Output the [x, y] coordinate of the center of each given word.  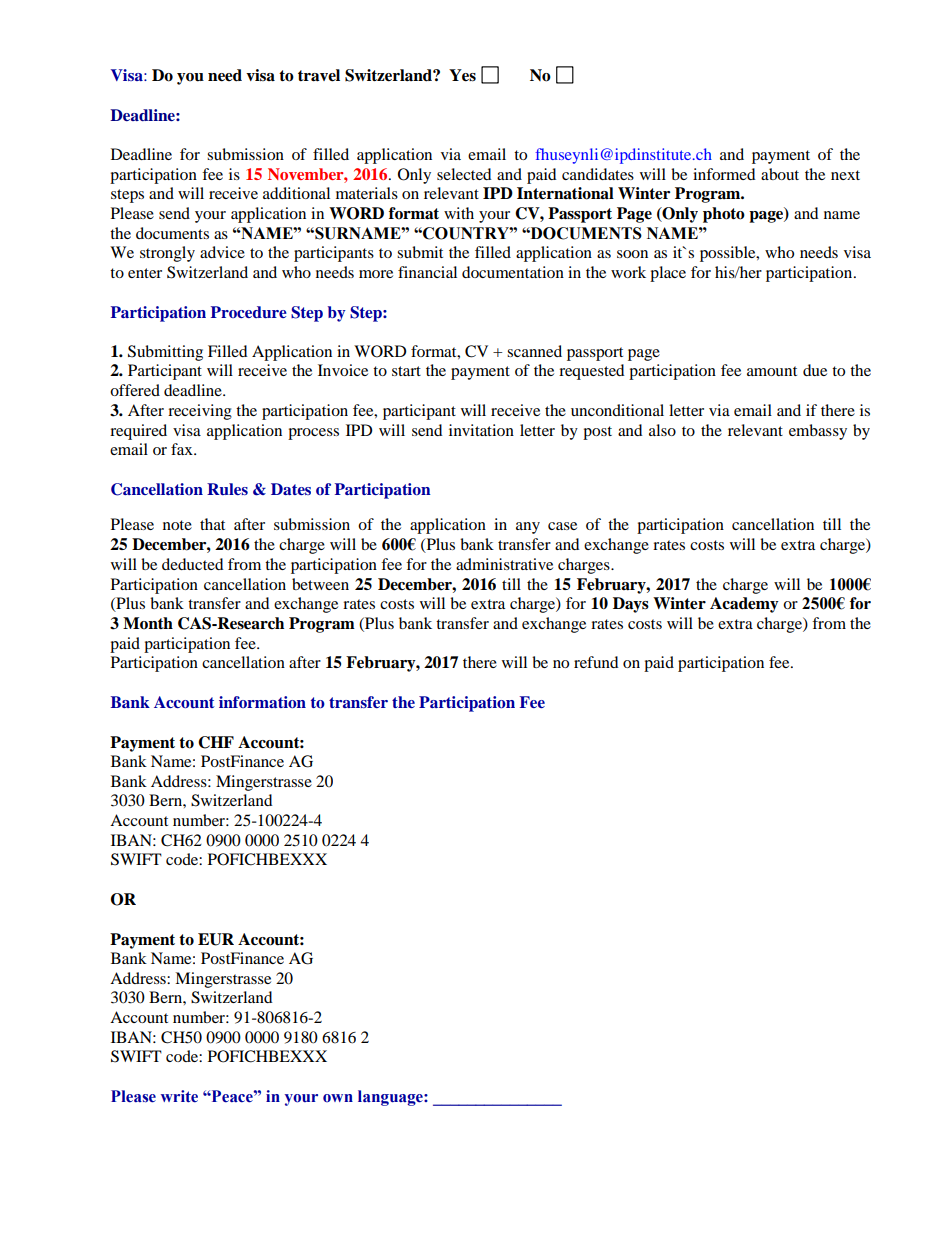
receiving [200, 412]
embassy [818, 432]
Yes [462, 75]
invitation [481, 430]
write [179, 1096]
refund [596, 662]
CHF [216, 742]
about [780, 174]
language [391, 1098]
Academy [744, 605]
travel [319, 75]
